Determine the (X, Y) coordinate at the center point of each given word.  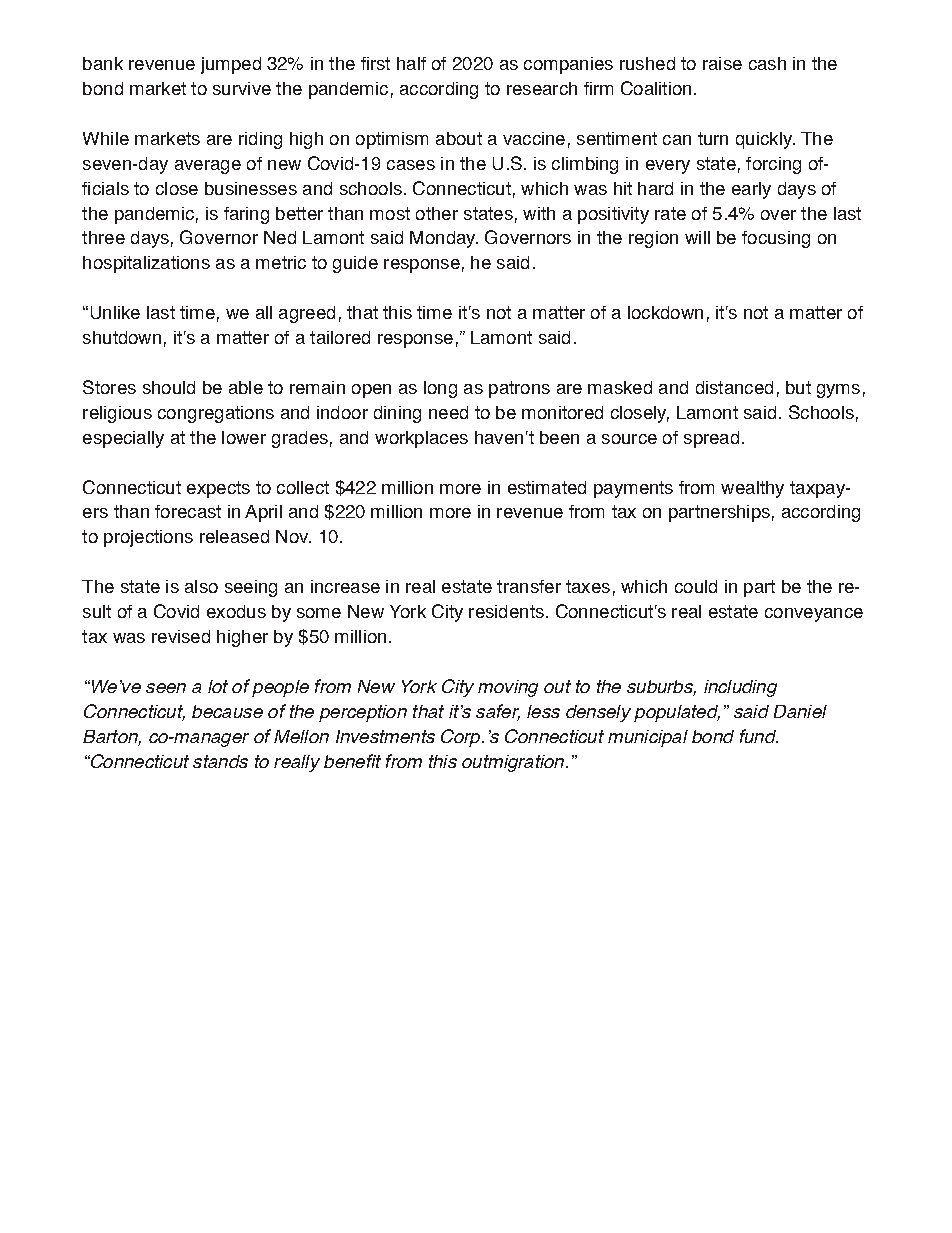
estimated (547, 487)
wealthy (752, 489)
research (542, 88)
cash (767, 63)
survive (242, 88)
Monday (444, 239)
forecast (188, 511)
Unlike (115, 312)
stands (220, 761)
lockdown (665, 312)
